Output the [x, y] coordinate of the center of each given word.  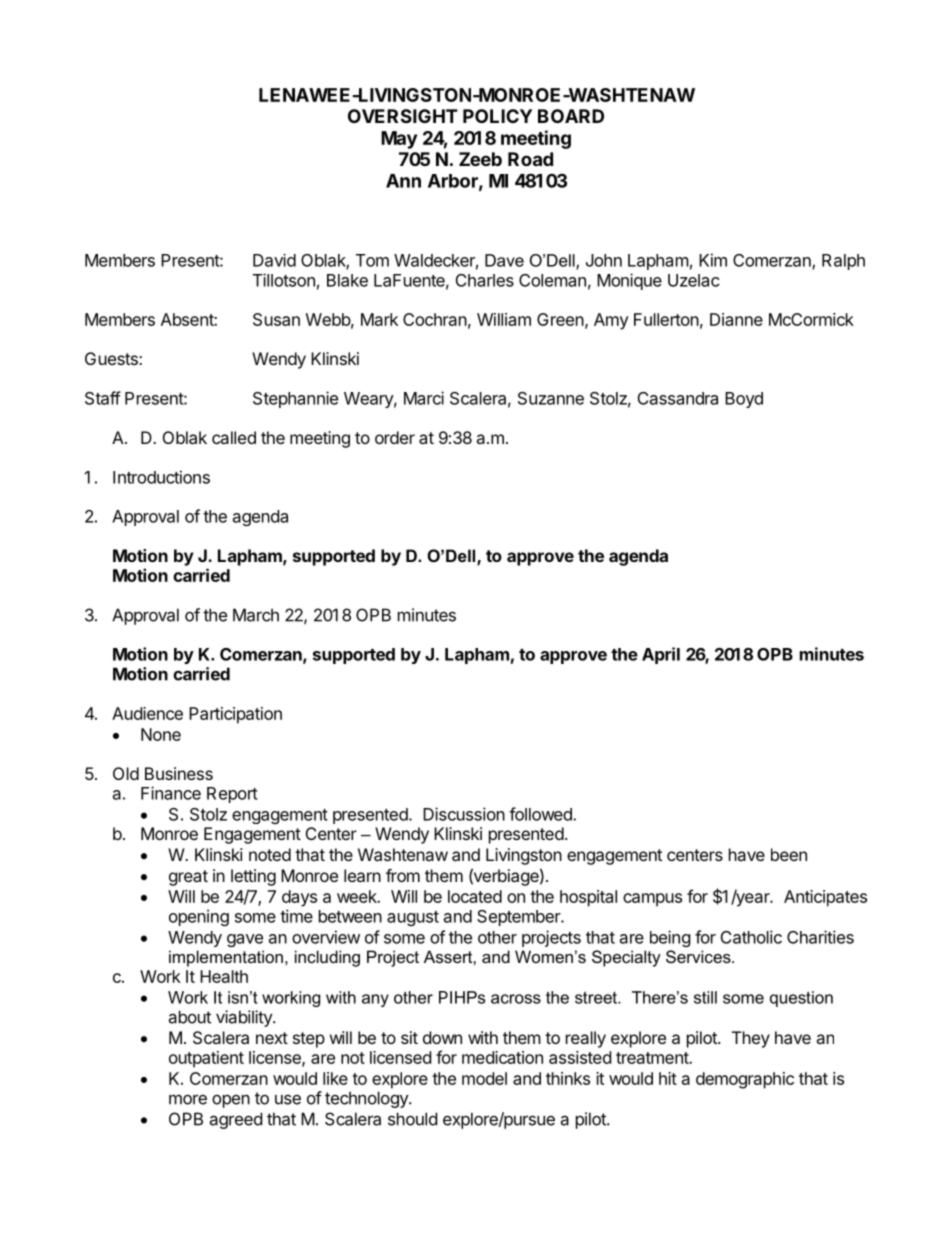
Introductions [161, 477]
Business [179, 773]
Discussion [464, 814]
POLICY [497, 116]
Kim [713, 260]
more [188, 1099]
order [395, 437]
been [789, 854]
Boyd [744, 400]
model [484, 1078]
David [274, 260]
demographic [745, 1080]
